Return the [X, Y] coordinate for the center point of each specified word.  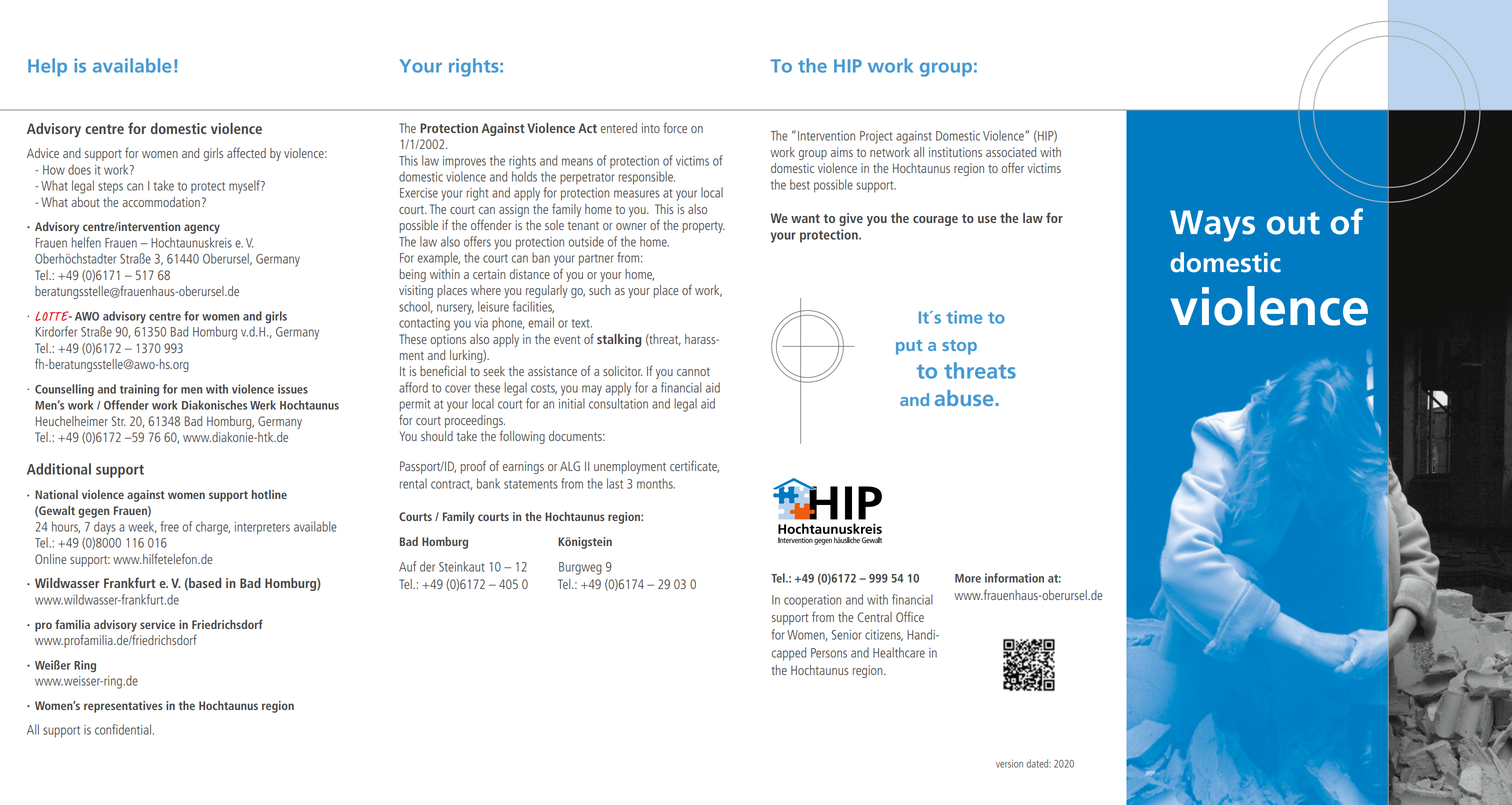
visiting [416, 291]
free [170, 526]
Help [47, 67]
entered [619, 128]
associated [1011, 152]
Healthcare [899, 652]
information [1014, 578]
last [615, 483]
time [964, 317]
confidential [123, 729]
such [600, 290]
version [1009, 764]
